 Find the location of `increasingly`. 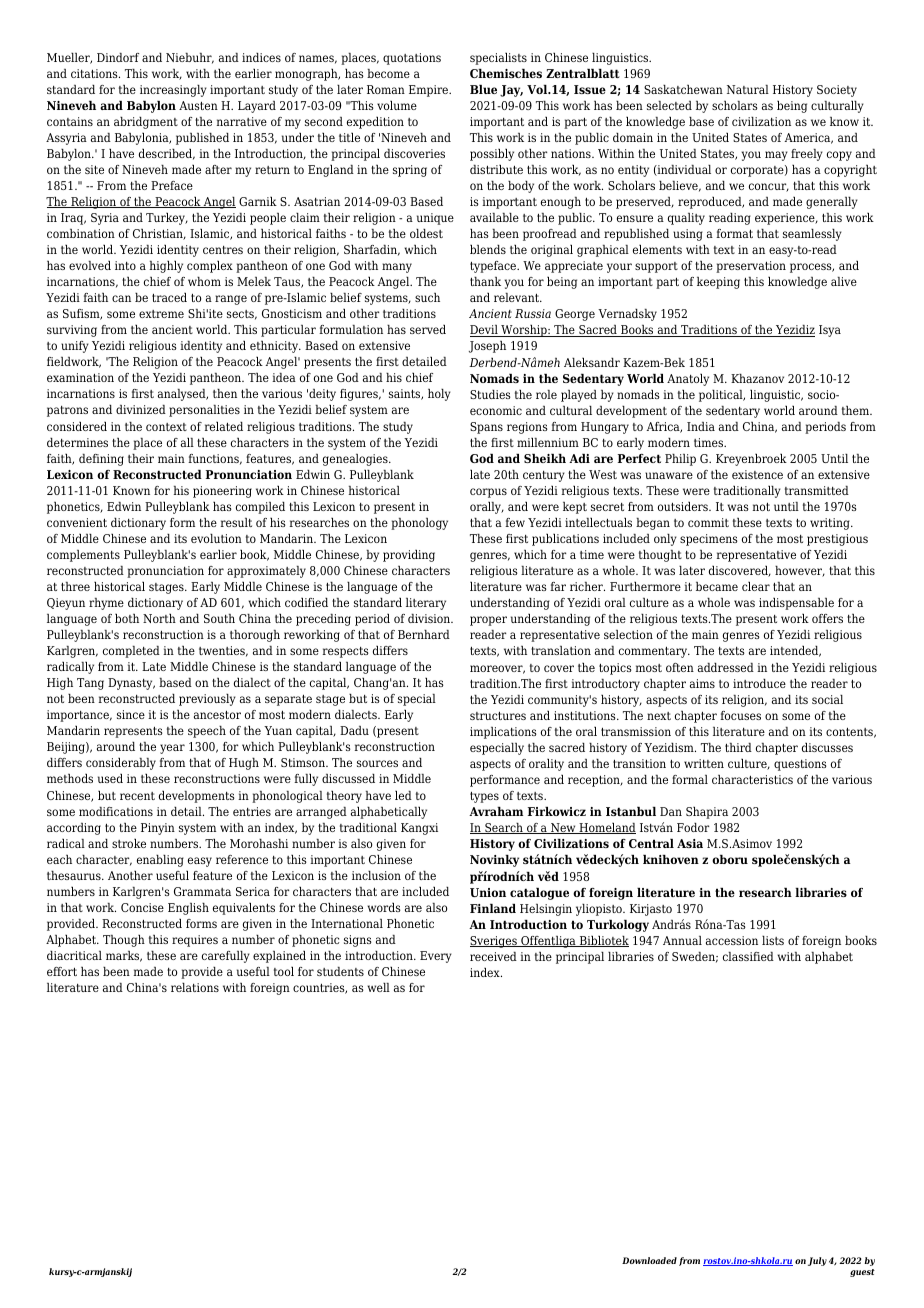

increasingly is located at coordinates (173, 91).
